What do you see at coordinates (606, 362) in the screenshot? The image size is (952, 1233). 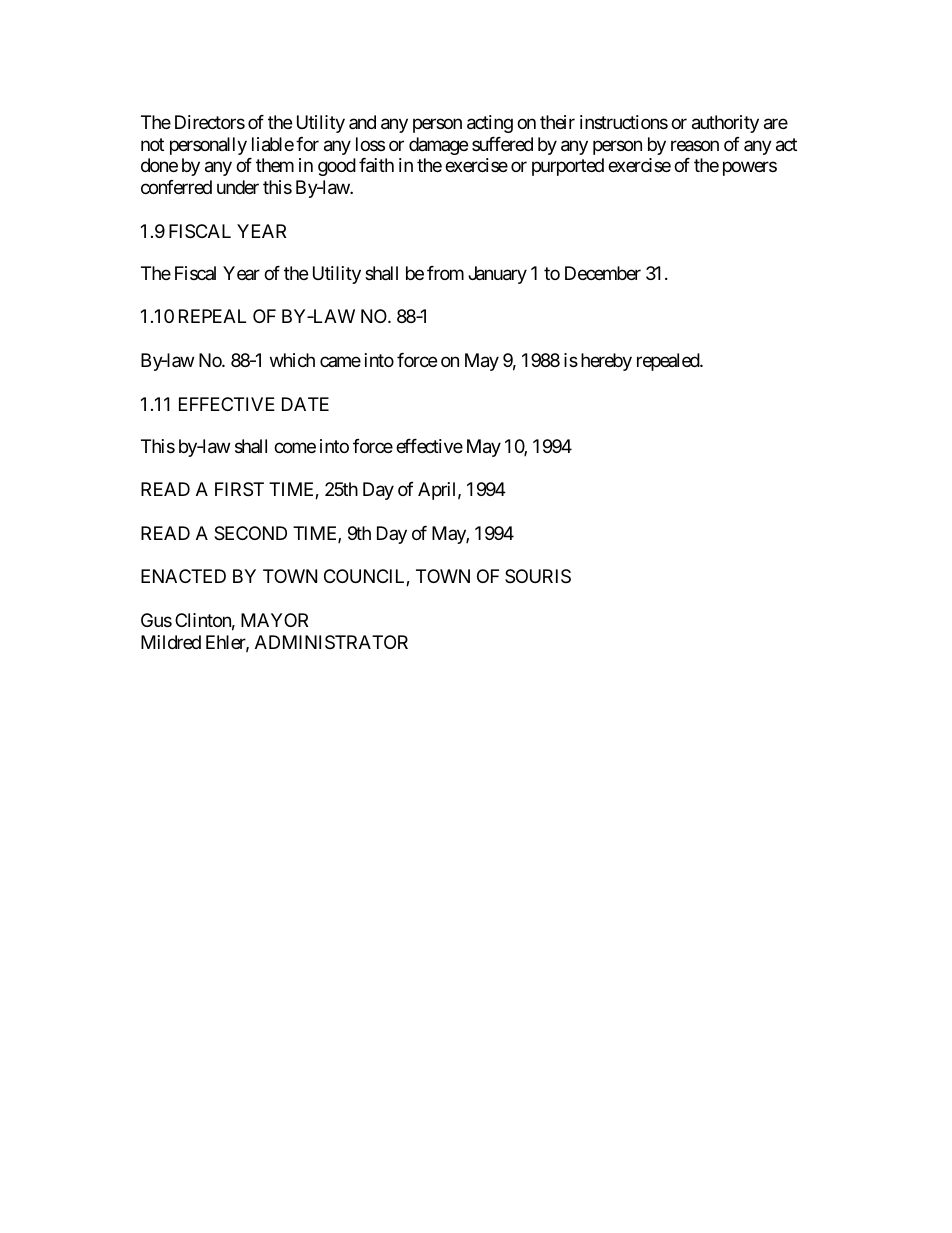 I see `hereby` at bounding box center [606, 362].
